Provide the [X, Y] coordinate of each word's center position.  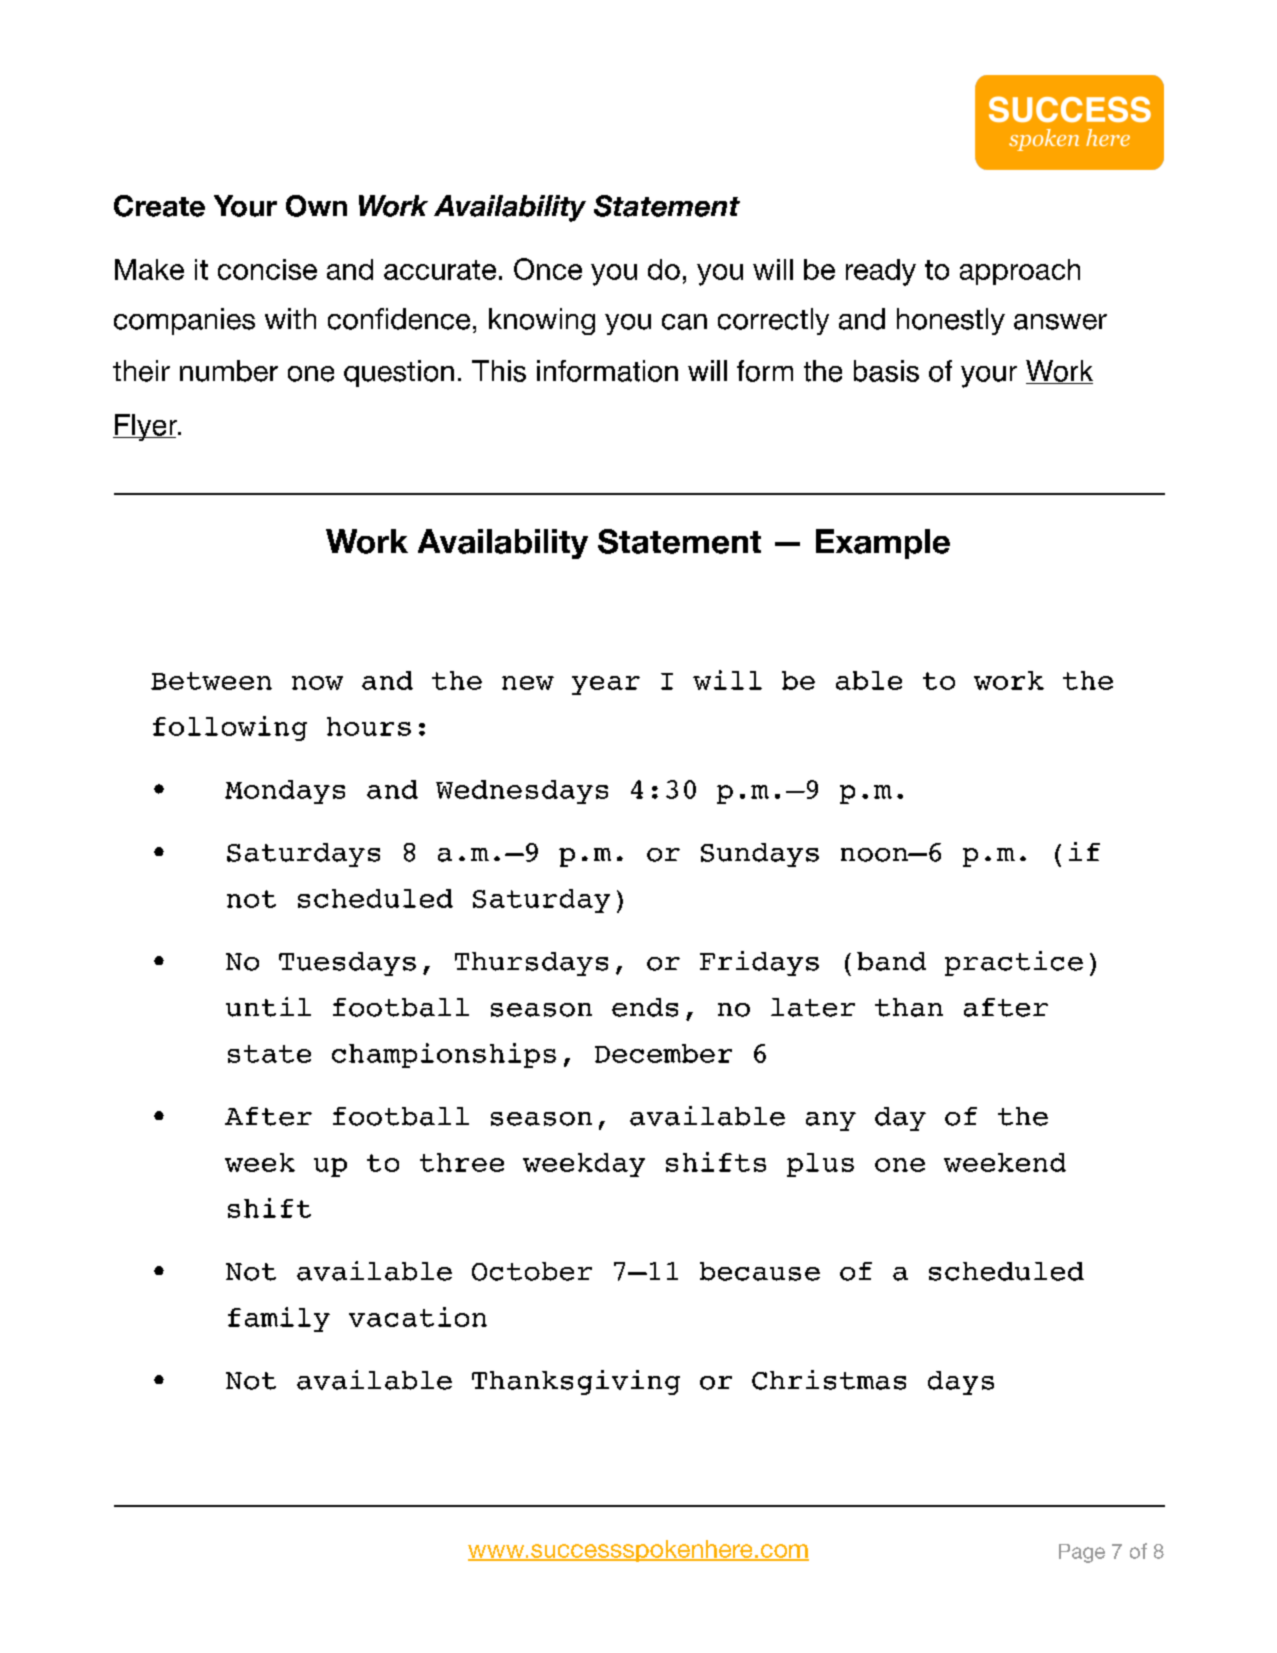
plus [820, 1165]
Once [548, 269]
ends [645, 1007]
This [499, 371]
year [606, 685]
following [230, 728]
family [279, 1319]
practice [1014, 963]
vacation [418, 1317]
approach [1020, 272]
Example [883, 544]
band [891, 961]
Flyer [146, 427]
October [532, 1271]
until [268, 1007]
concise [267, 269]
